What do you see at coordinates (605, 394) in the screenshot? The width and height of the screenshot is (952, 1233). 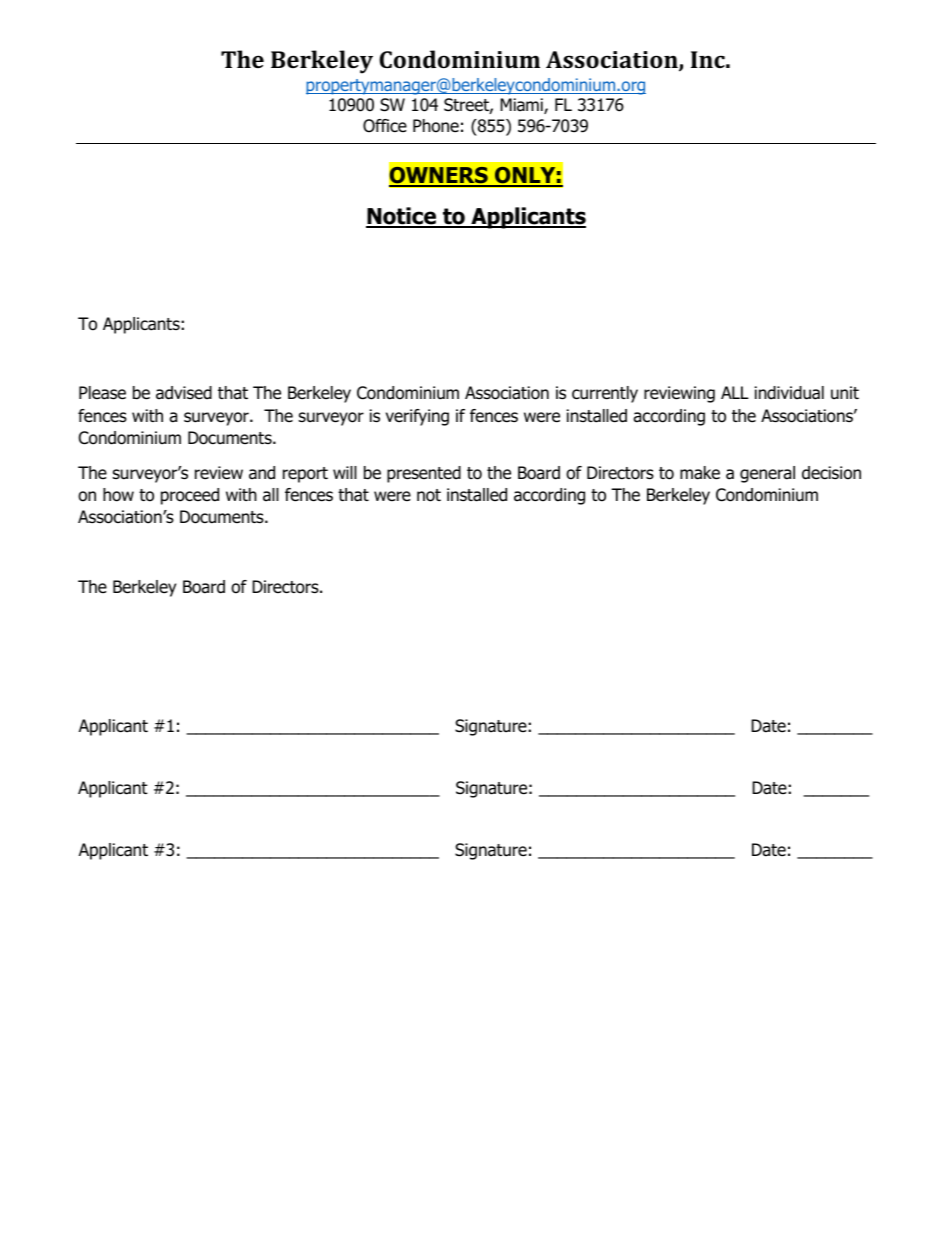 I see `currently` at bounding box center [605, 394].
